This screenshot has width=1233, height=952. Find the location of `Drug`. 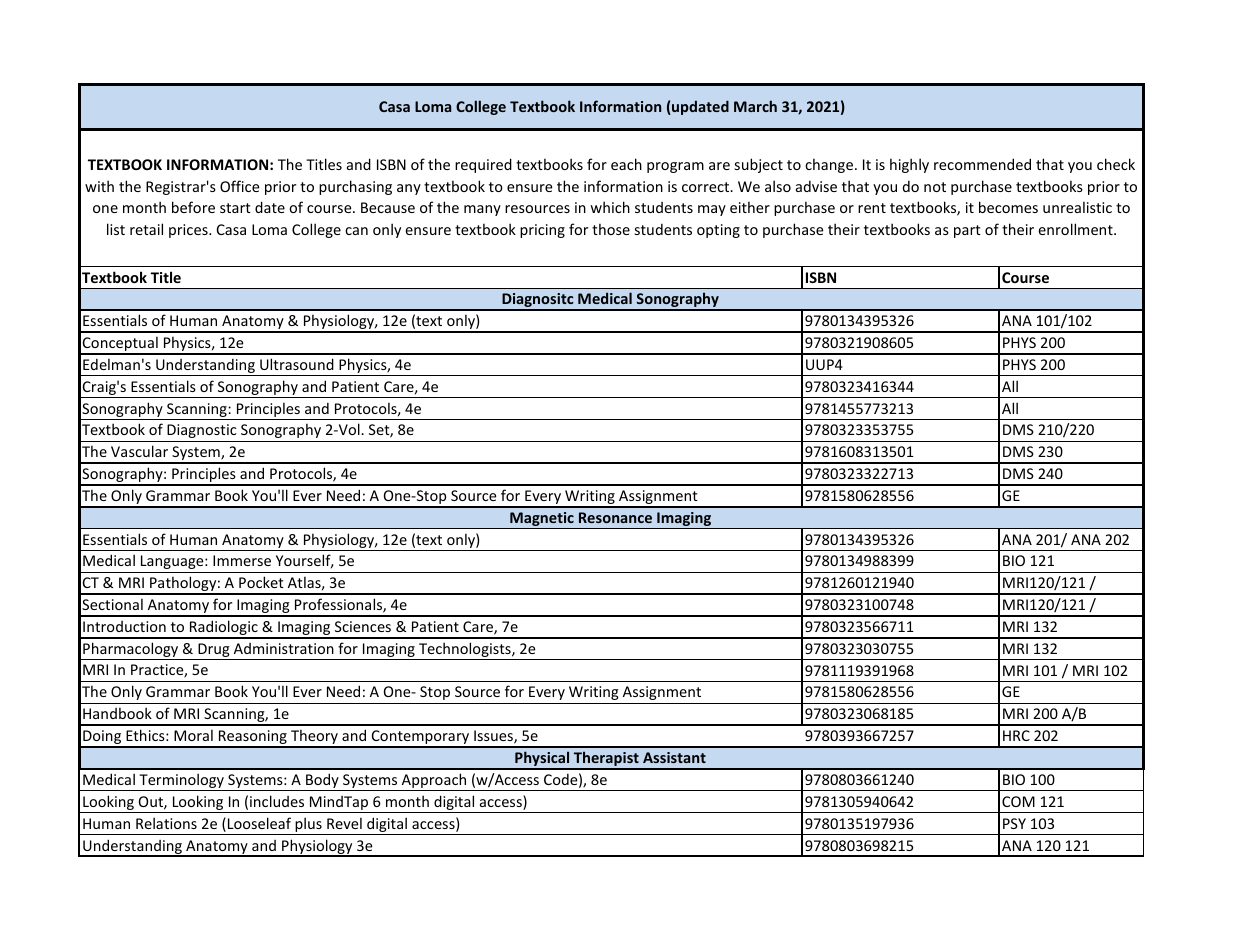

Drug is located at coordinates (214, 651).
